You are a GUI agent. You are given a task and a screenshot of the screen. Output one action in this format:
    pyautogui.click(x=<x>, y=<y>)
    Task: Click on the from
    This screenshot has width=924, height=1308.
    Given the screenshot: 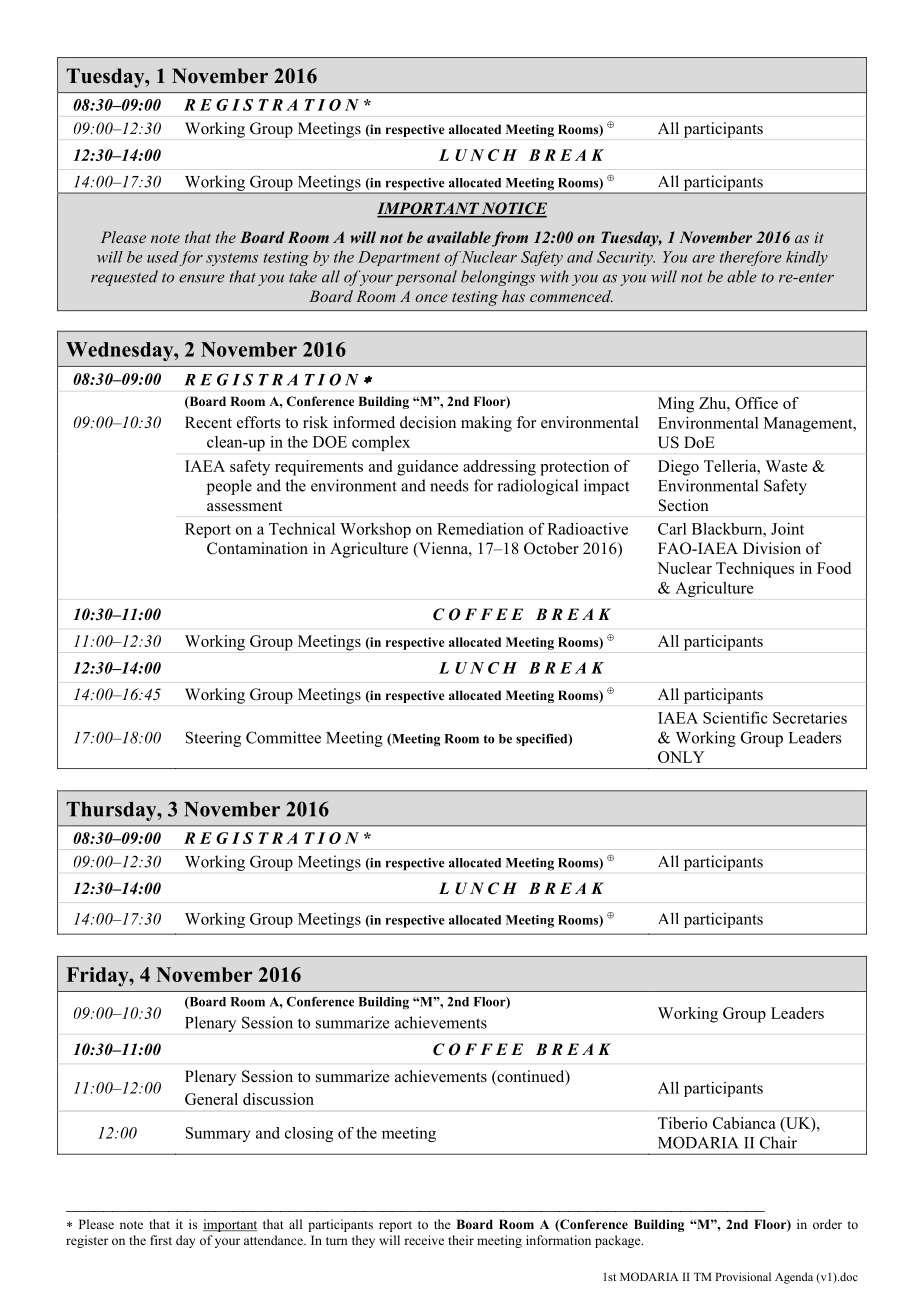 What is the action you would take?
    pyautogui.click(x=510, y=239)
